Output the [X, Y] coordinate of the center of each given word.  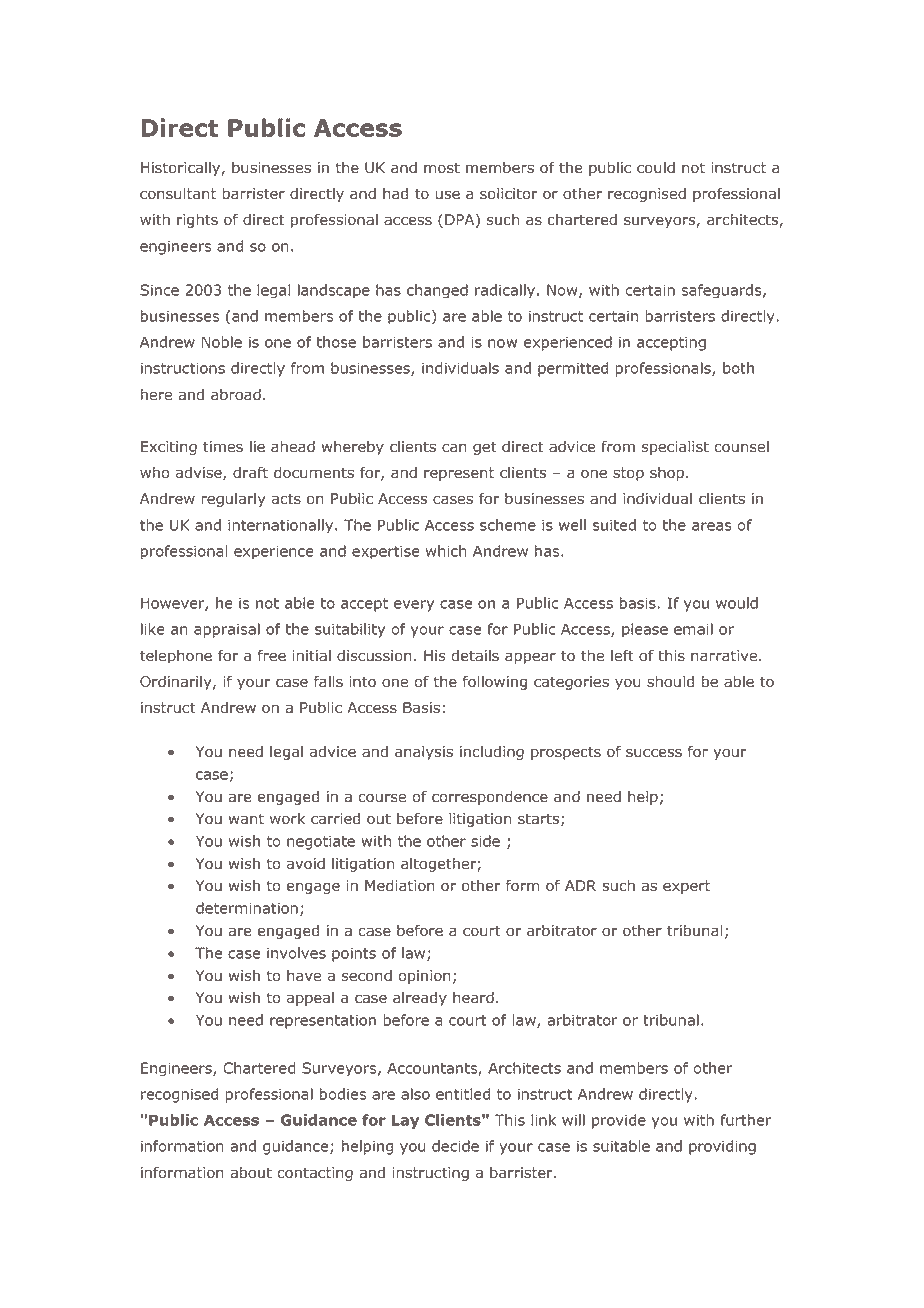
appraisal [227, 630]
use [447, 195]
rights [197, 220]
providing [722, 1147]
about [251, 1172]
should [670, 681]
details [475, 655]
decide [455, 1146]
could [656, 167]
